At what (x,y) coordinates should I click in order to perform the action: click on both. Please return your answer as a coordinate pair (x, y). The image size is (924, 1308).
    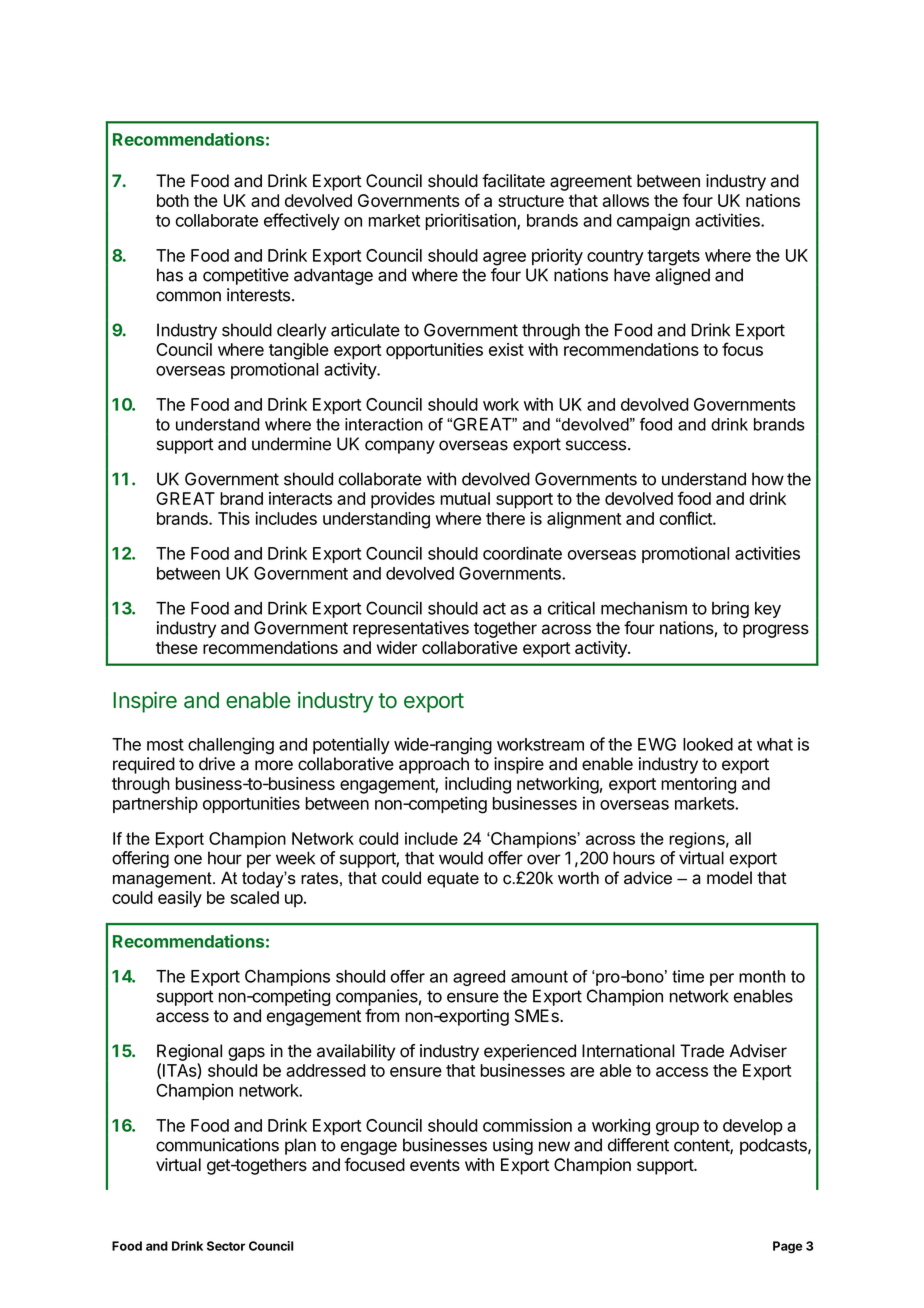
    Looking at the image, I should click on (173, 200).
